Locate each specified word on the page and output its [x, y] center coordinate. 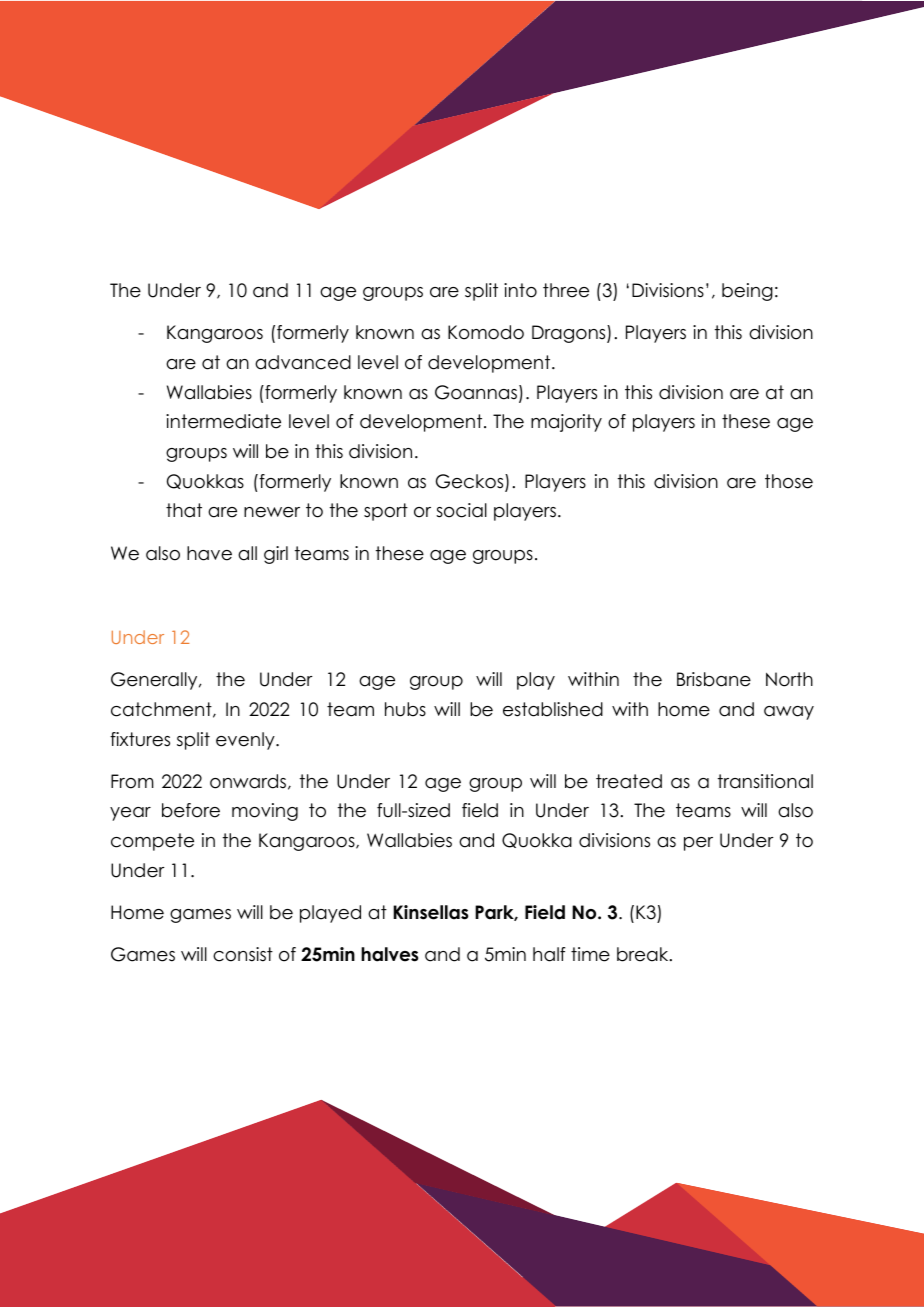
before [191, 810]
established [553, 709]
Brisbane [714, 679]
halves [389, 954]
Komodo [486, 332]
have [209, 553]
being [747, 292]
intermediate [223, 421]
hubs [405, 709]
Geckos [471, 482]
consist [243, 954]
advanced [303, 362]
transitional [765, 781]
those [789, 481]
